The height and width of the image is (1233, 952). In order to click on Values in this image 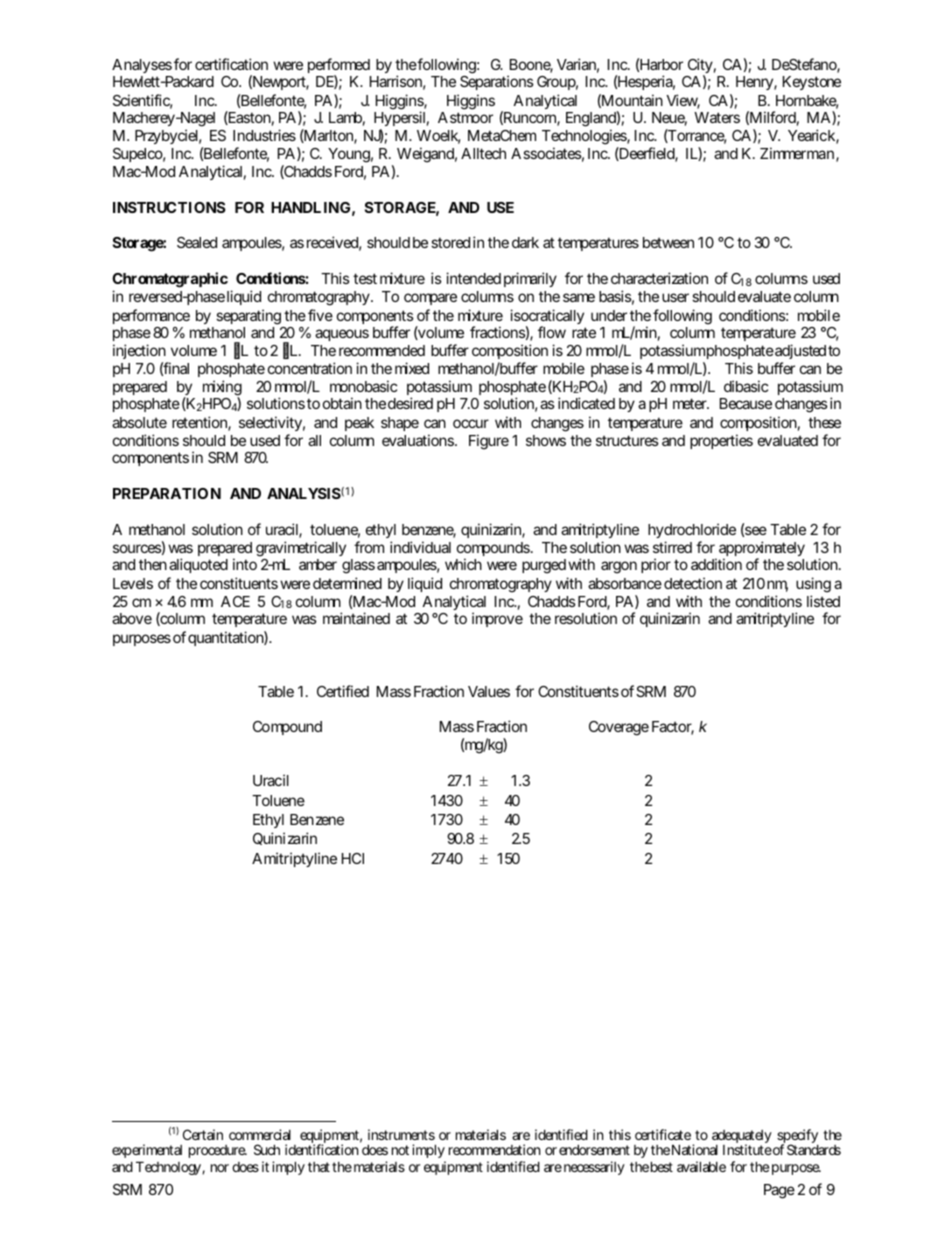, I will do `click(489, 691)`.
